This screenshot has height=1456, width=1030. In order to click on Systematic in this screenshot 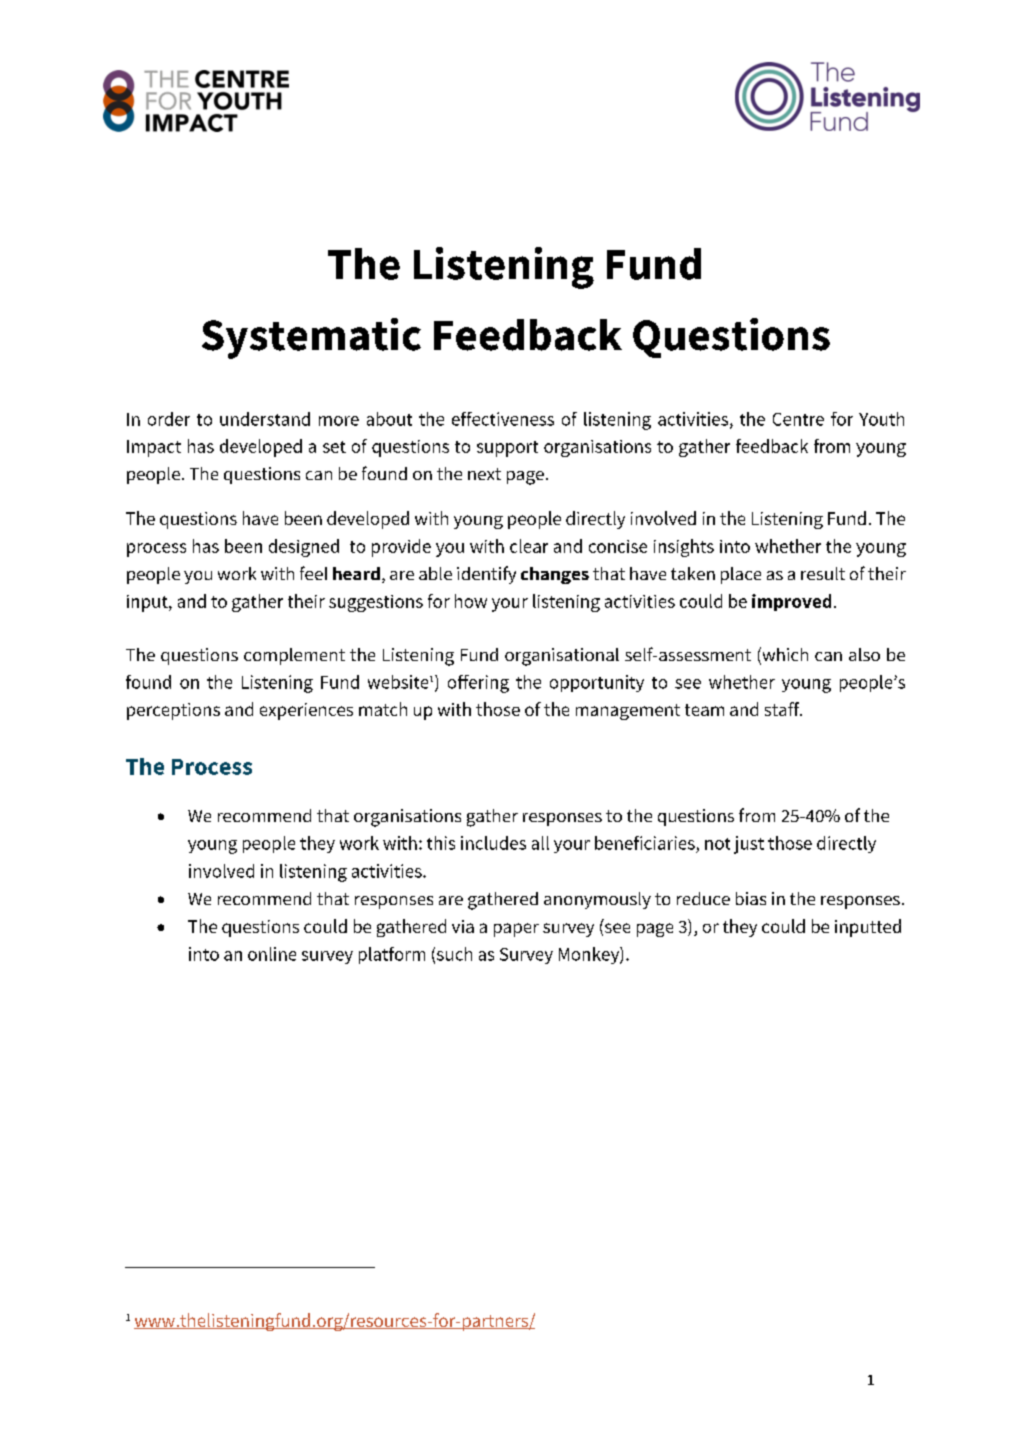, I will do `click(311, 338)`.
